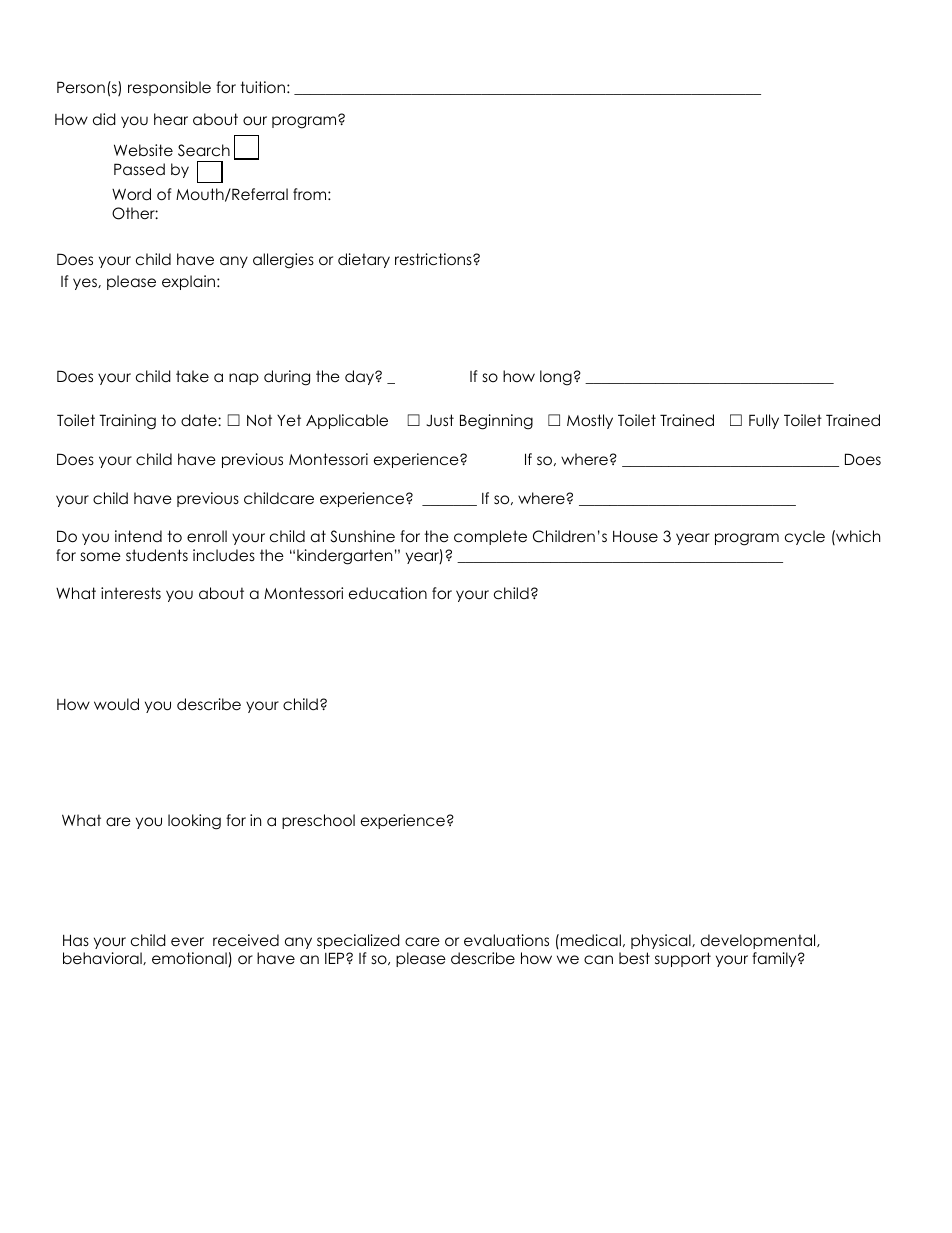  Describe the element at coordinates (116, 704) in the screenshot. I see `would` at that location.
